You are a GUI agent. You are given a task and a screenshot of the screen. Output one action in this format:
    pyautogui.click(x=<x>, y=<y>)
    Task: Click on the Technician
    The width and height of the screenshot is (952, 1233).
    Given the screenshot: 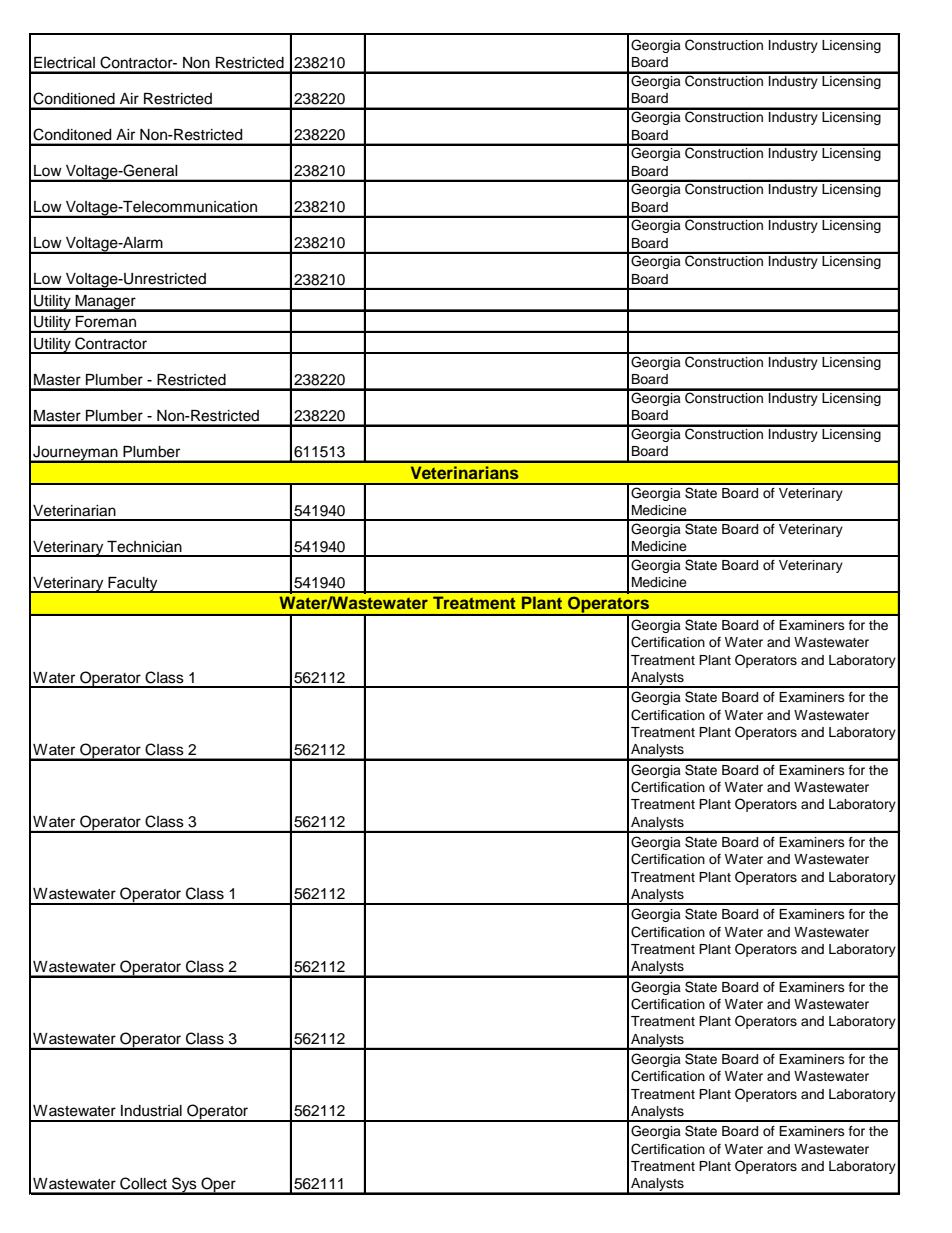 What is the action you would take?
    pyautogui.click(x=144, y=547)
